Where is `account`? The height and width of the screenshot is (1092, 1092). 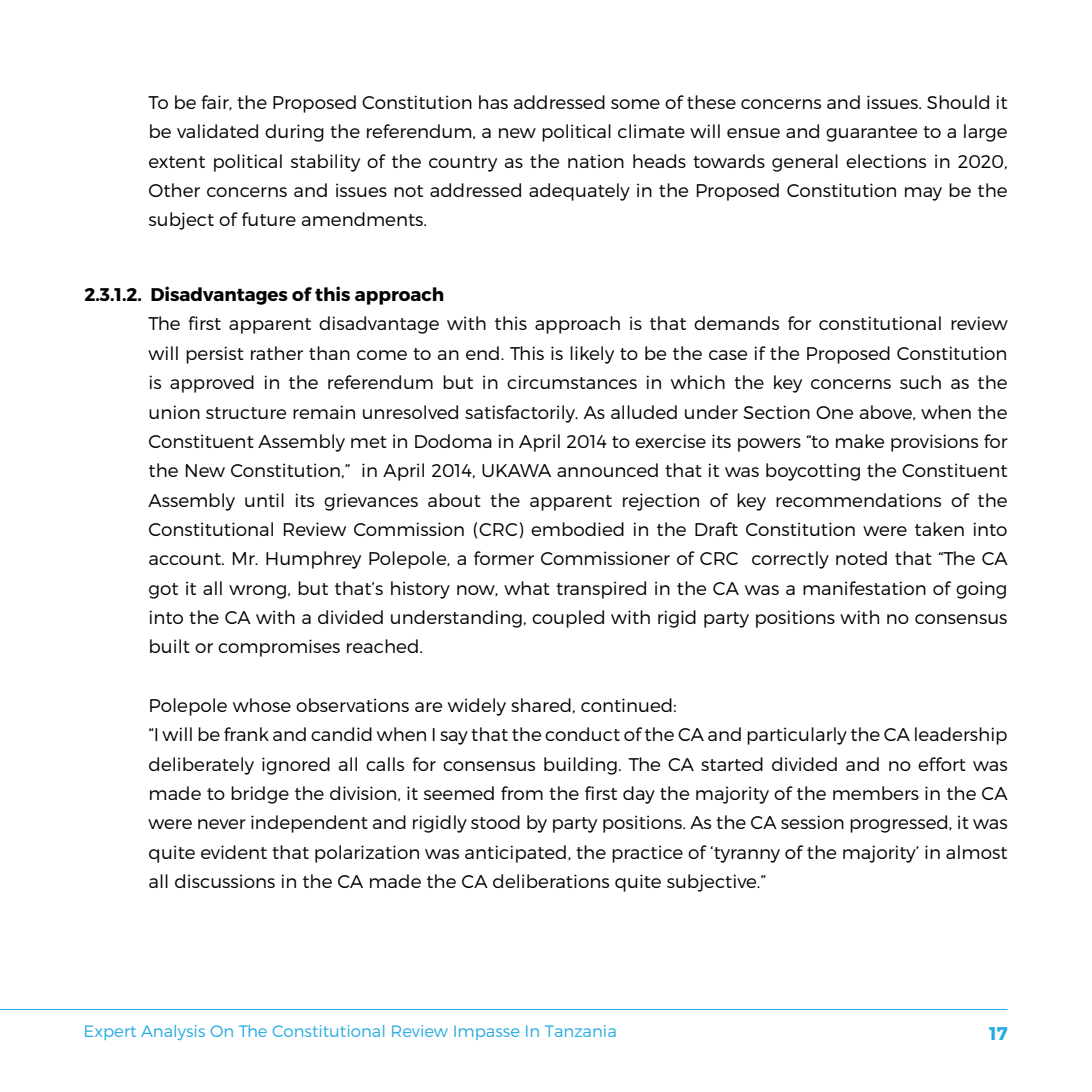
account is located at coordinates (186, 559).
